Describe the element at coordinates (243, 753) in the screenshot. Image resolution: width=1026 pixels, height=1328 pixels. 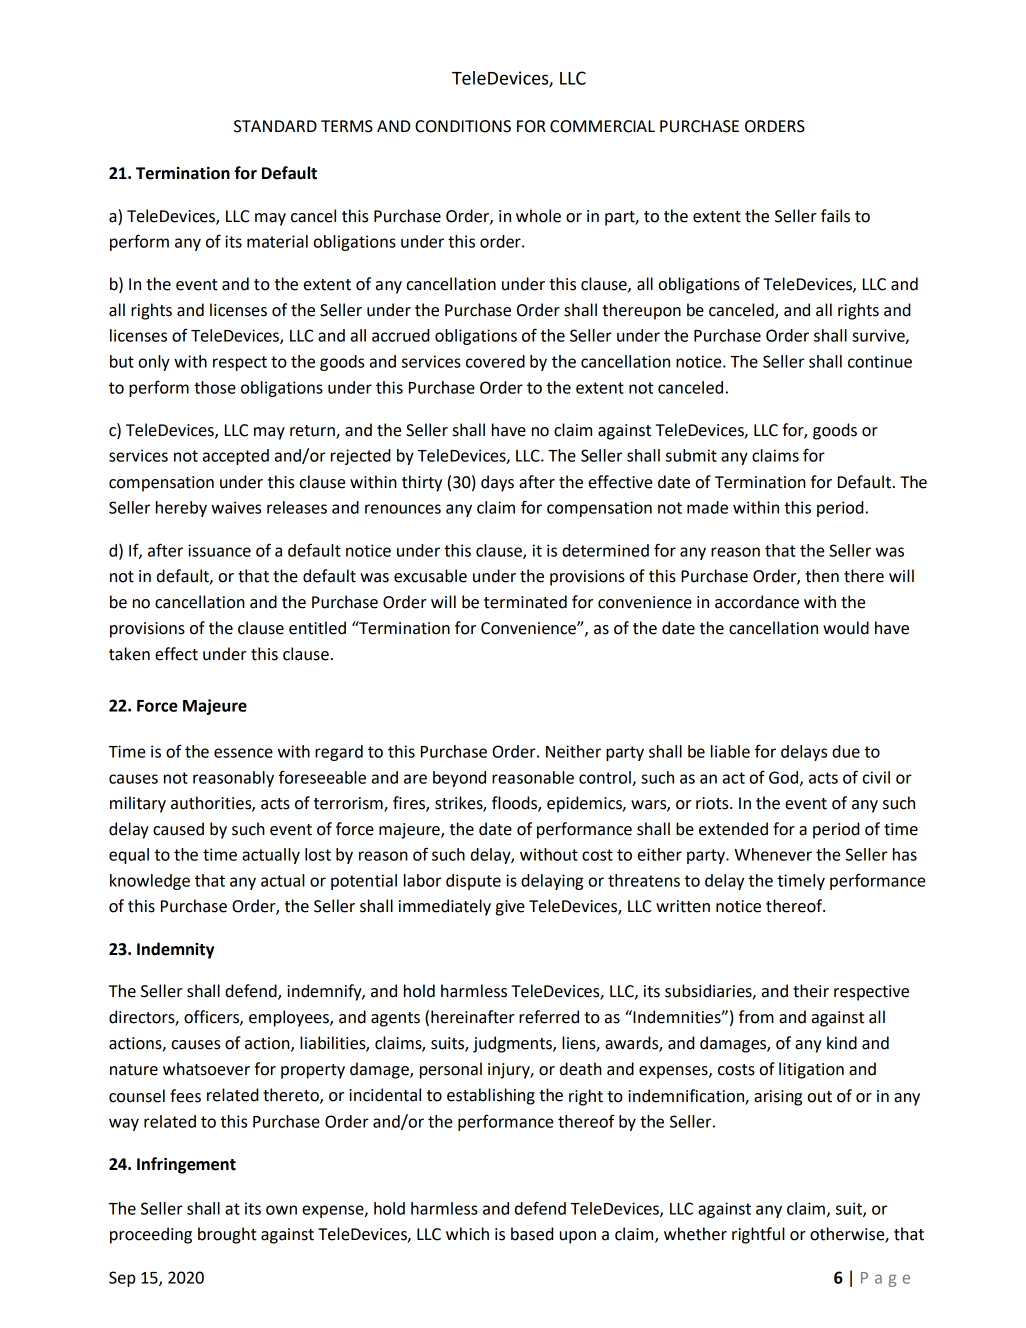
I see `essence` at that location.
